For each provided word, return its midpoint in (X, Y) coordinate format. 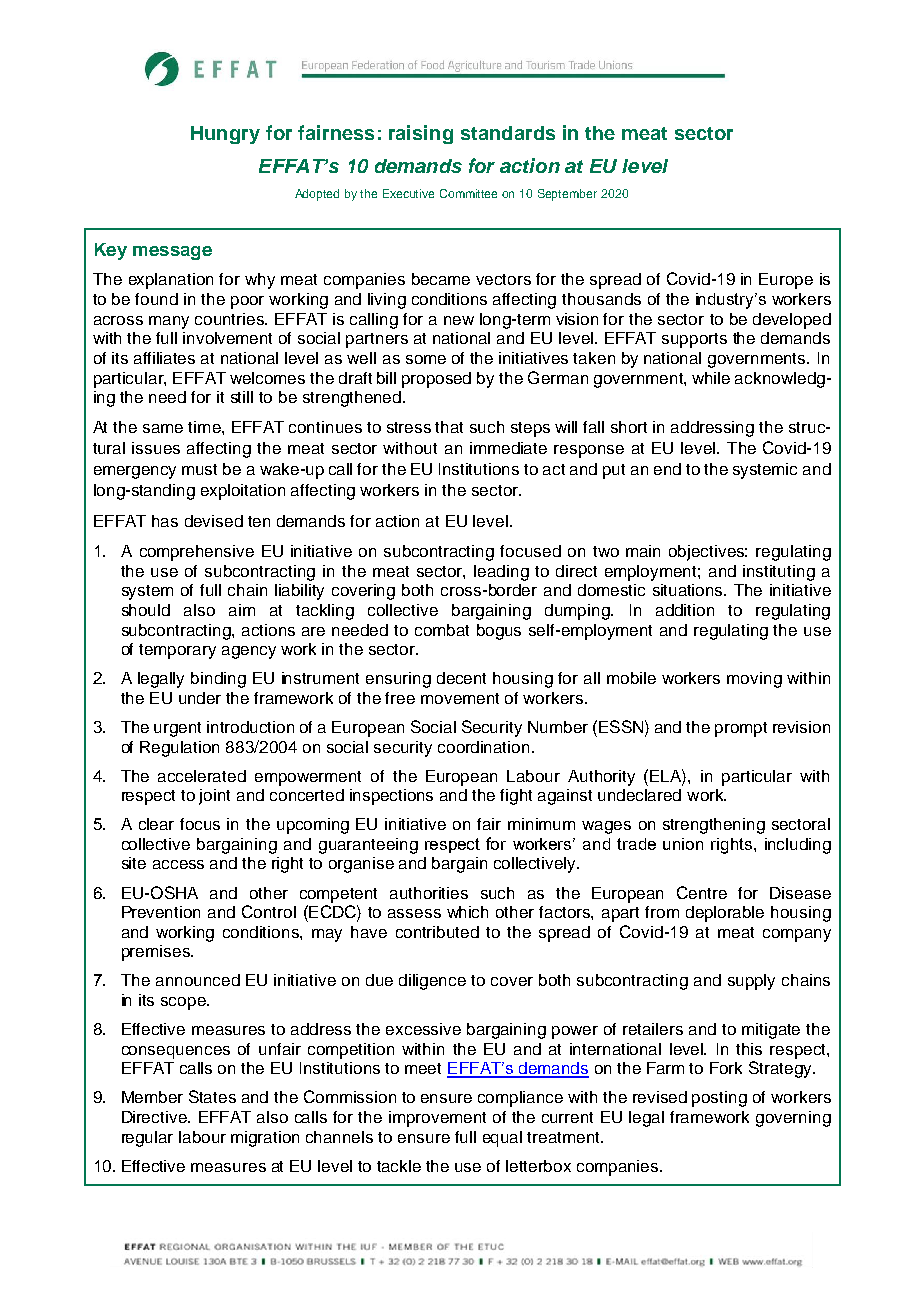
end (667, 469)
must (199, 469)
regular (147, 1139)
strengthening (714, 826)
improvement (437, 1119)
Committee (468, 193)
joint (214, 797)
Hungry (225, 135)
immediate (508, 448)
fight (516, 797)
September (567, 195)
